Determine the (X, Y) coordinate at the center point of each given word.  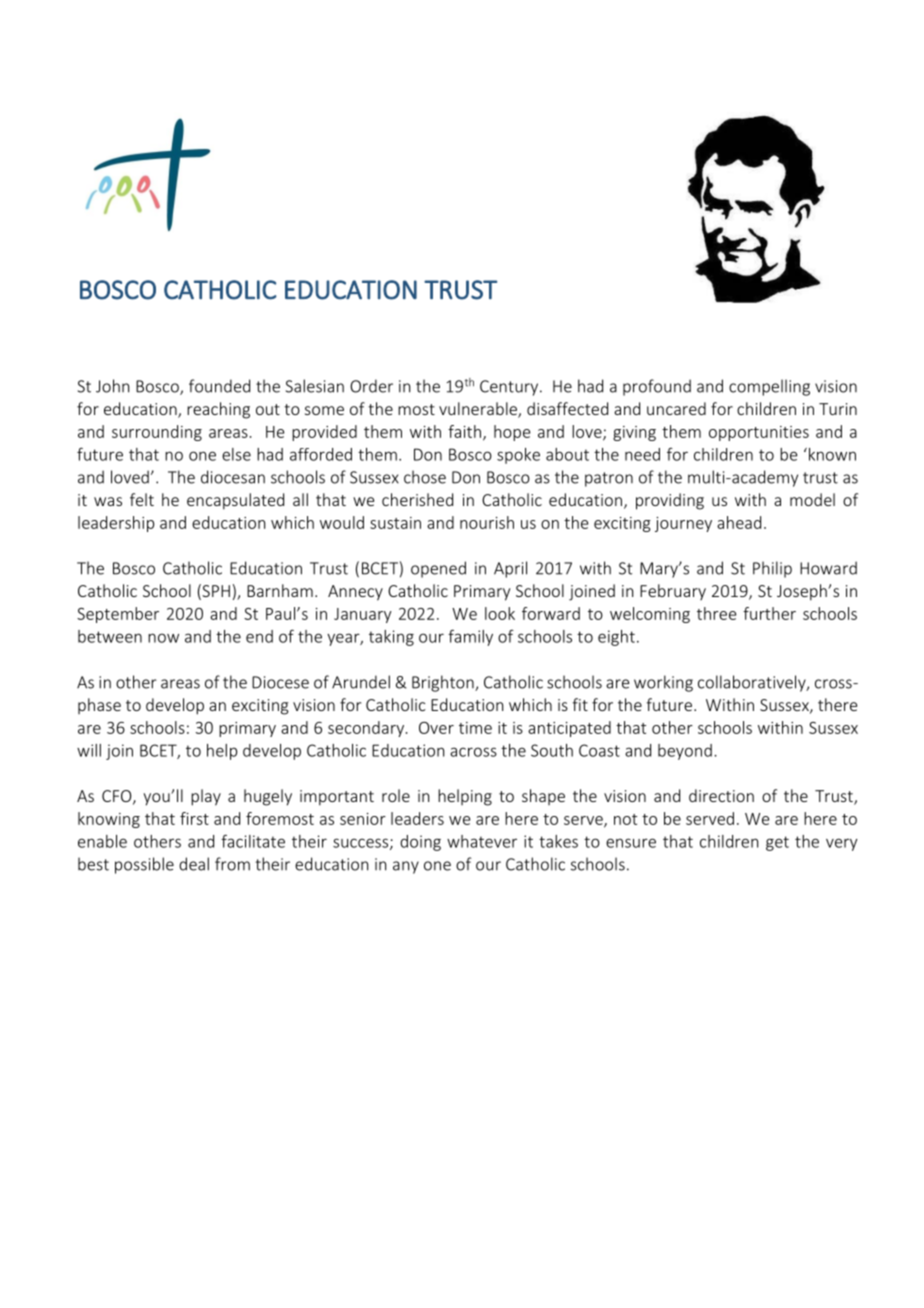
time (475, 728)
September (118, 615)
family (470, 637)
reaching (218, 410)
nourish (487, 522)
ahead (739, 522)
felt (142, 499)
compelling (769, 387)
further (769, 613)
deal (194, 864)
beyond (685, 752)
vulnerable (479, 410)
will (89, 750)
